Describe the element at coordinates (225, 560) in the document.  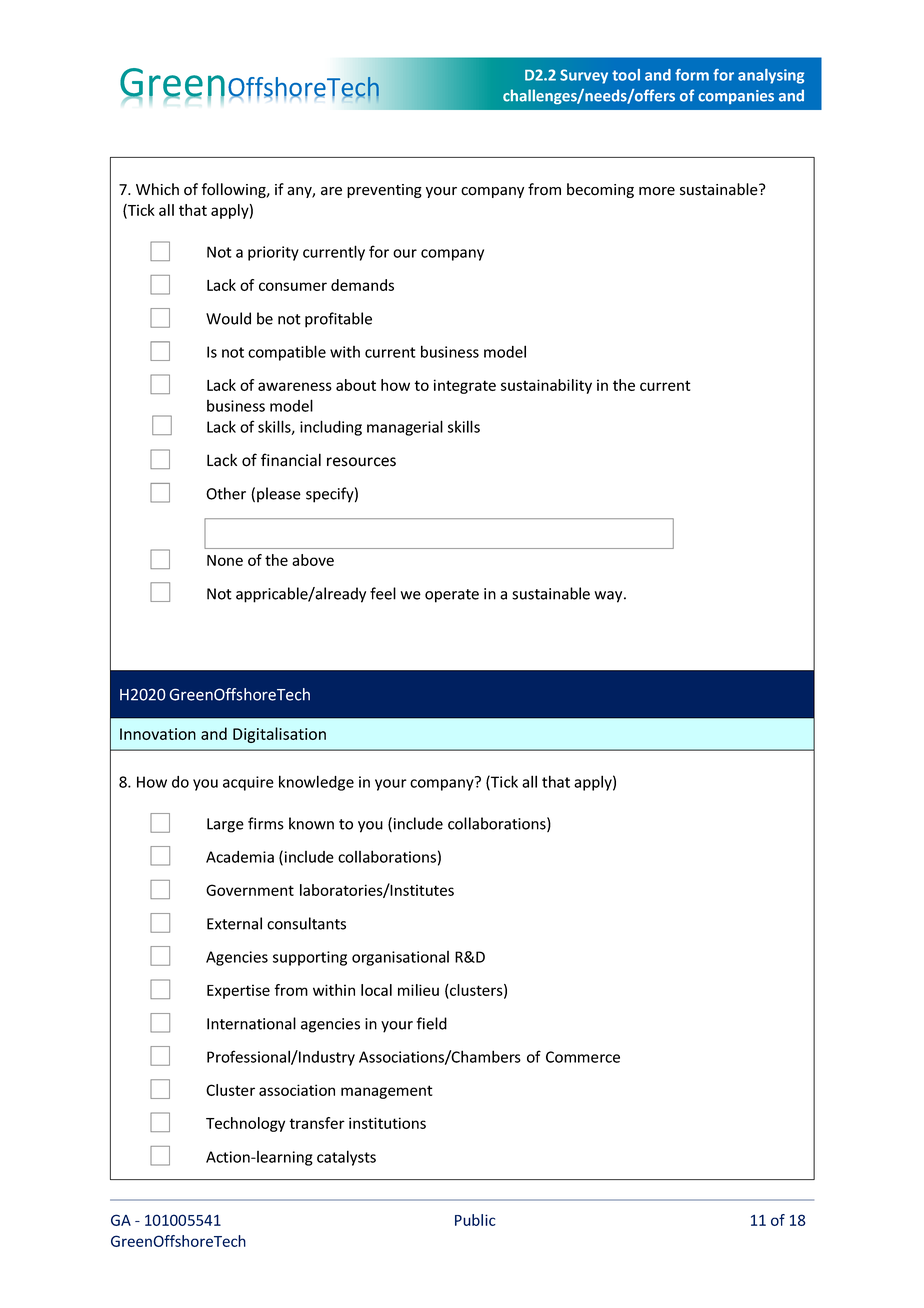
I see `None` at that location.
